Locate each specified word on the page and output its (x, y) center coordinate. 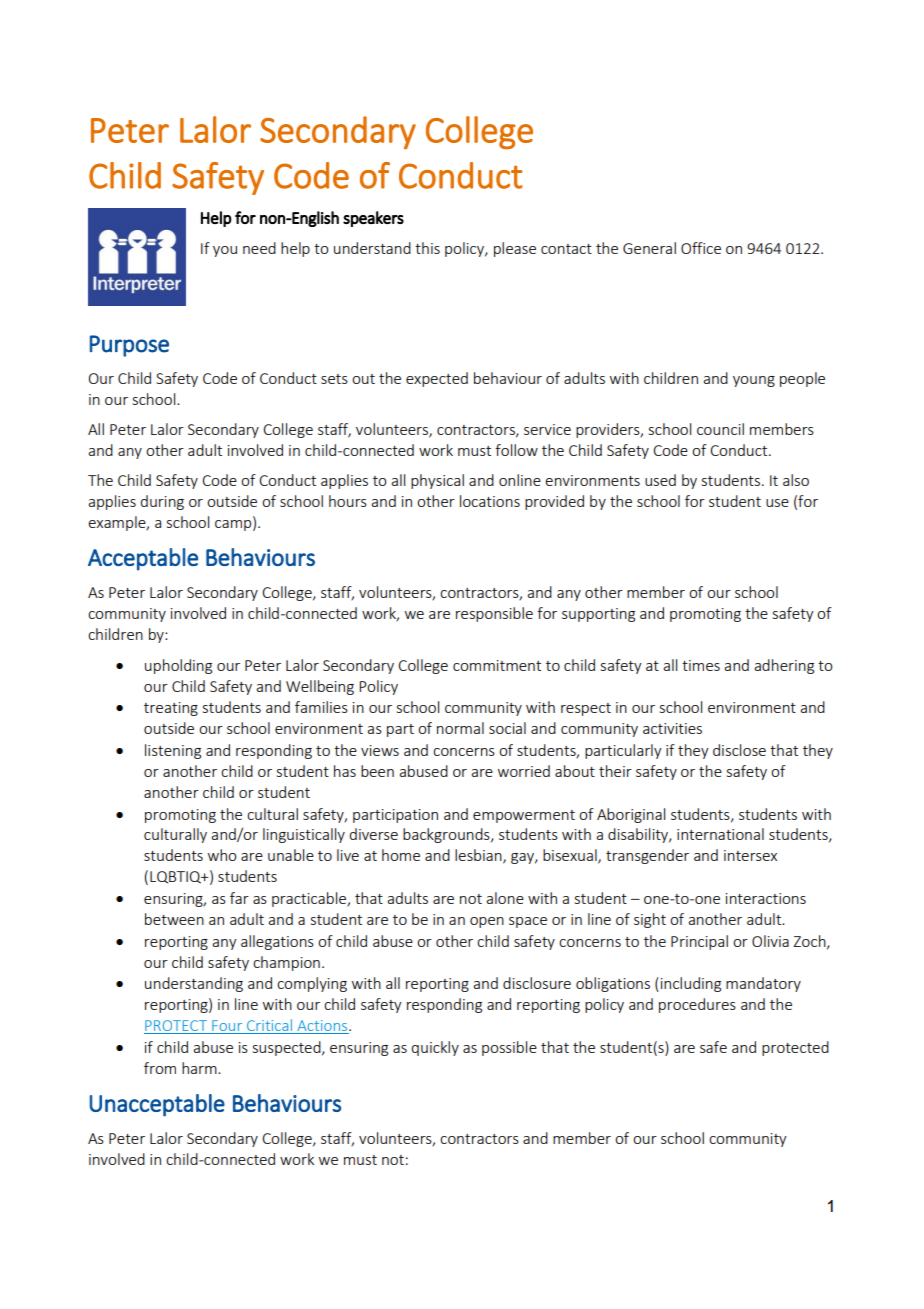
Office (701, 248)
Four (227, 1027)
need (259, 248)
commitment (497, 665)
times (701, 665)
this (427, 248)
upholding (178, 666)
